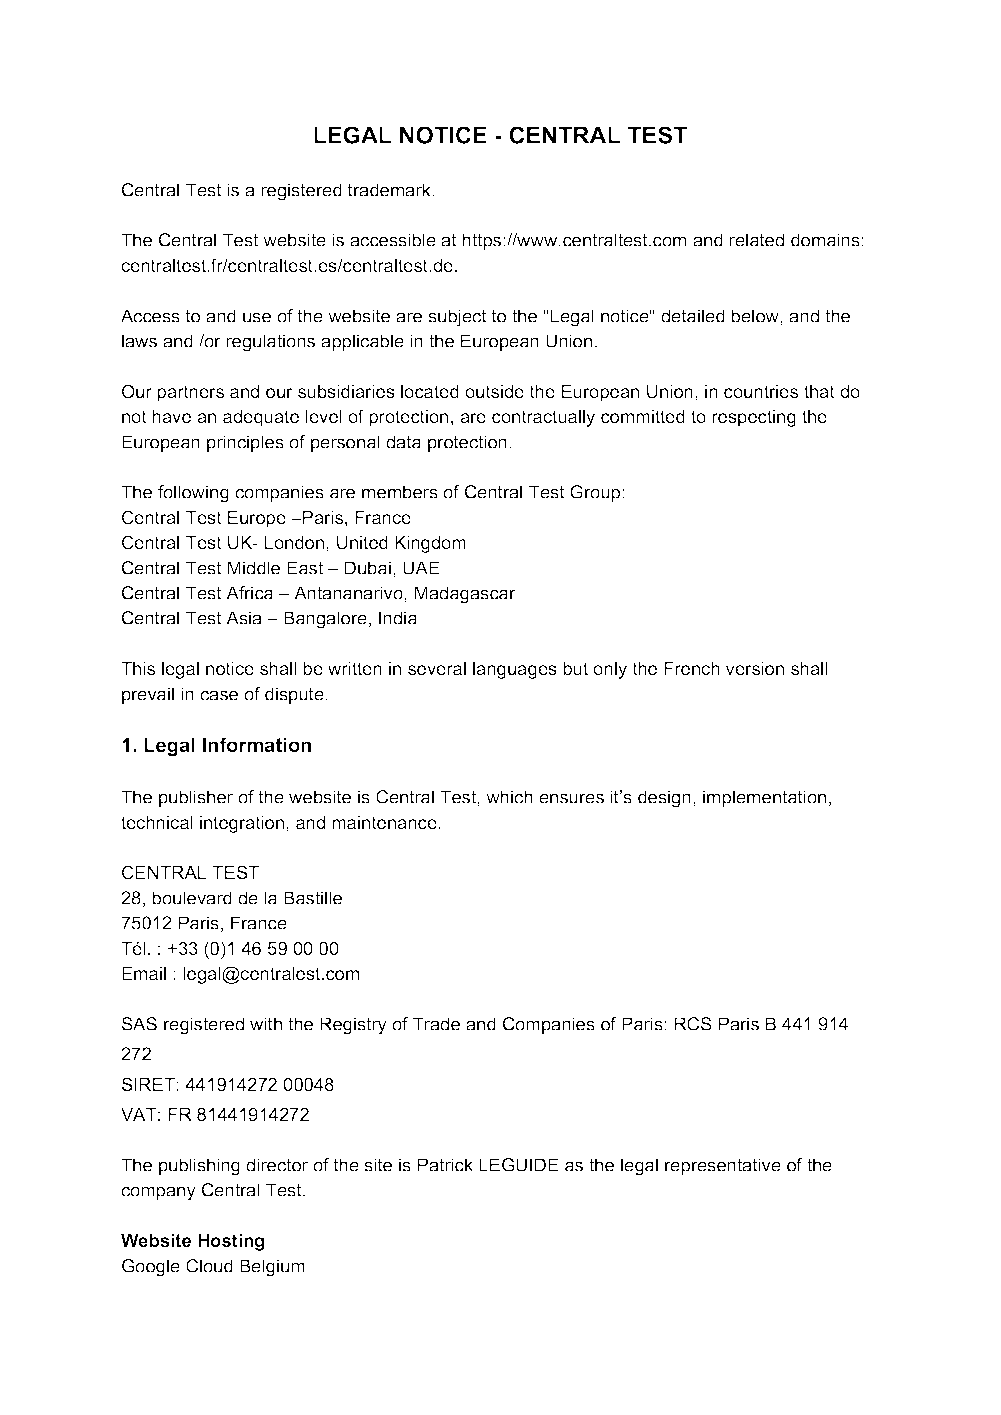  I want to click on respecting, so click(754, 418).
